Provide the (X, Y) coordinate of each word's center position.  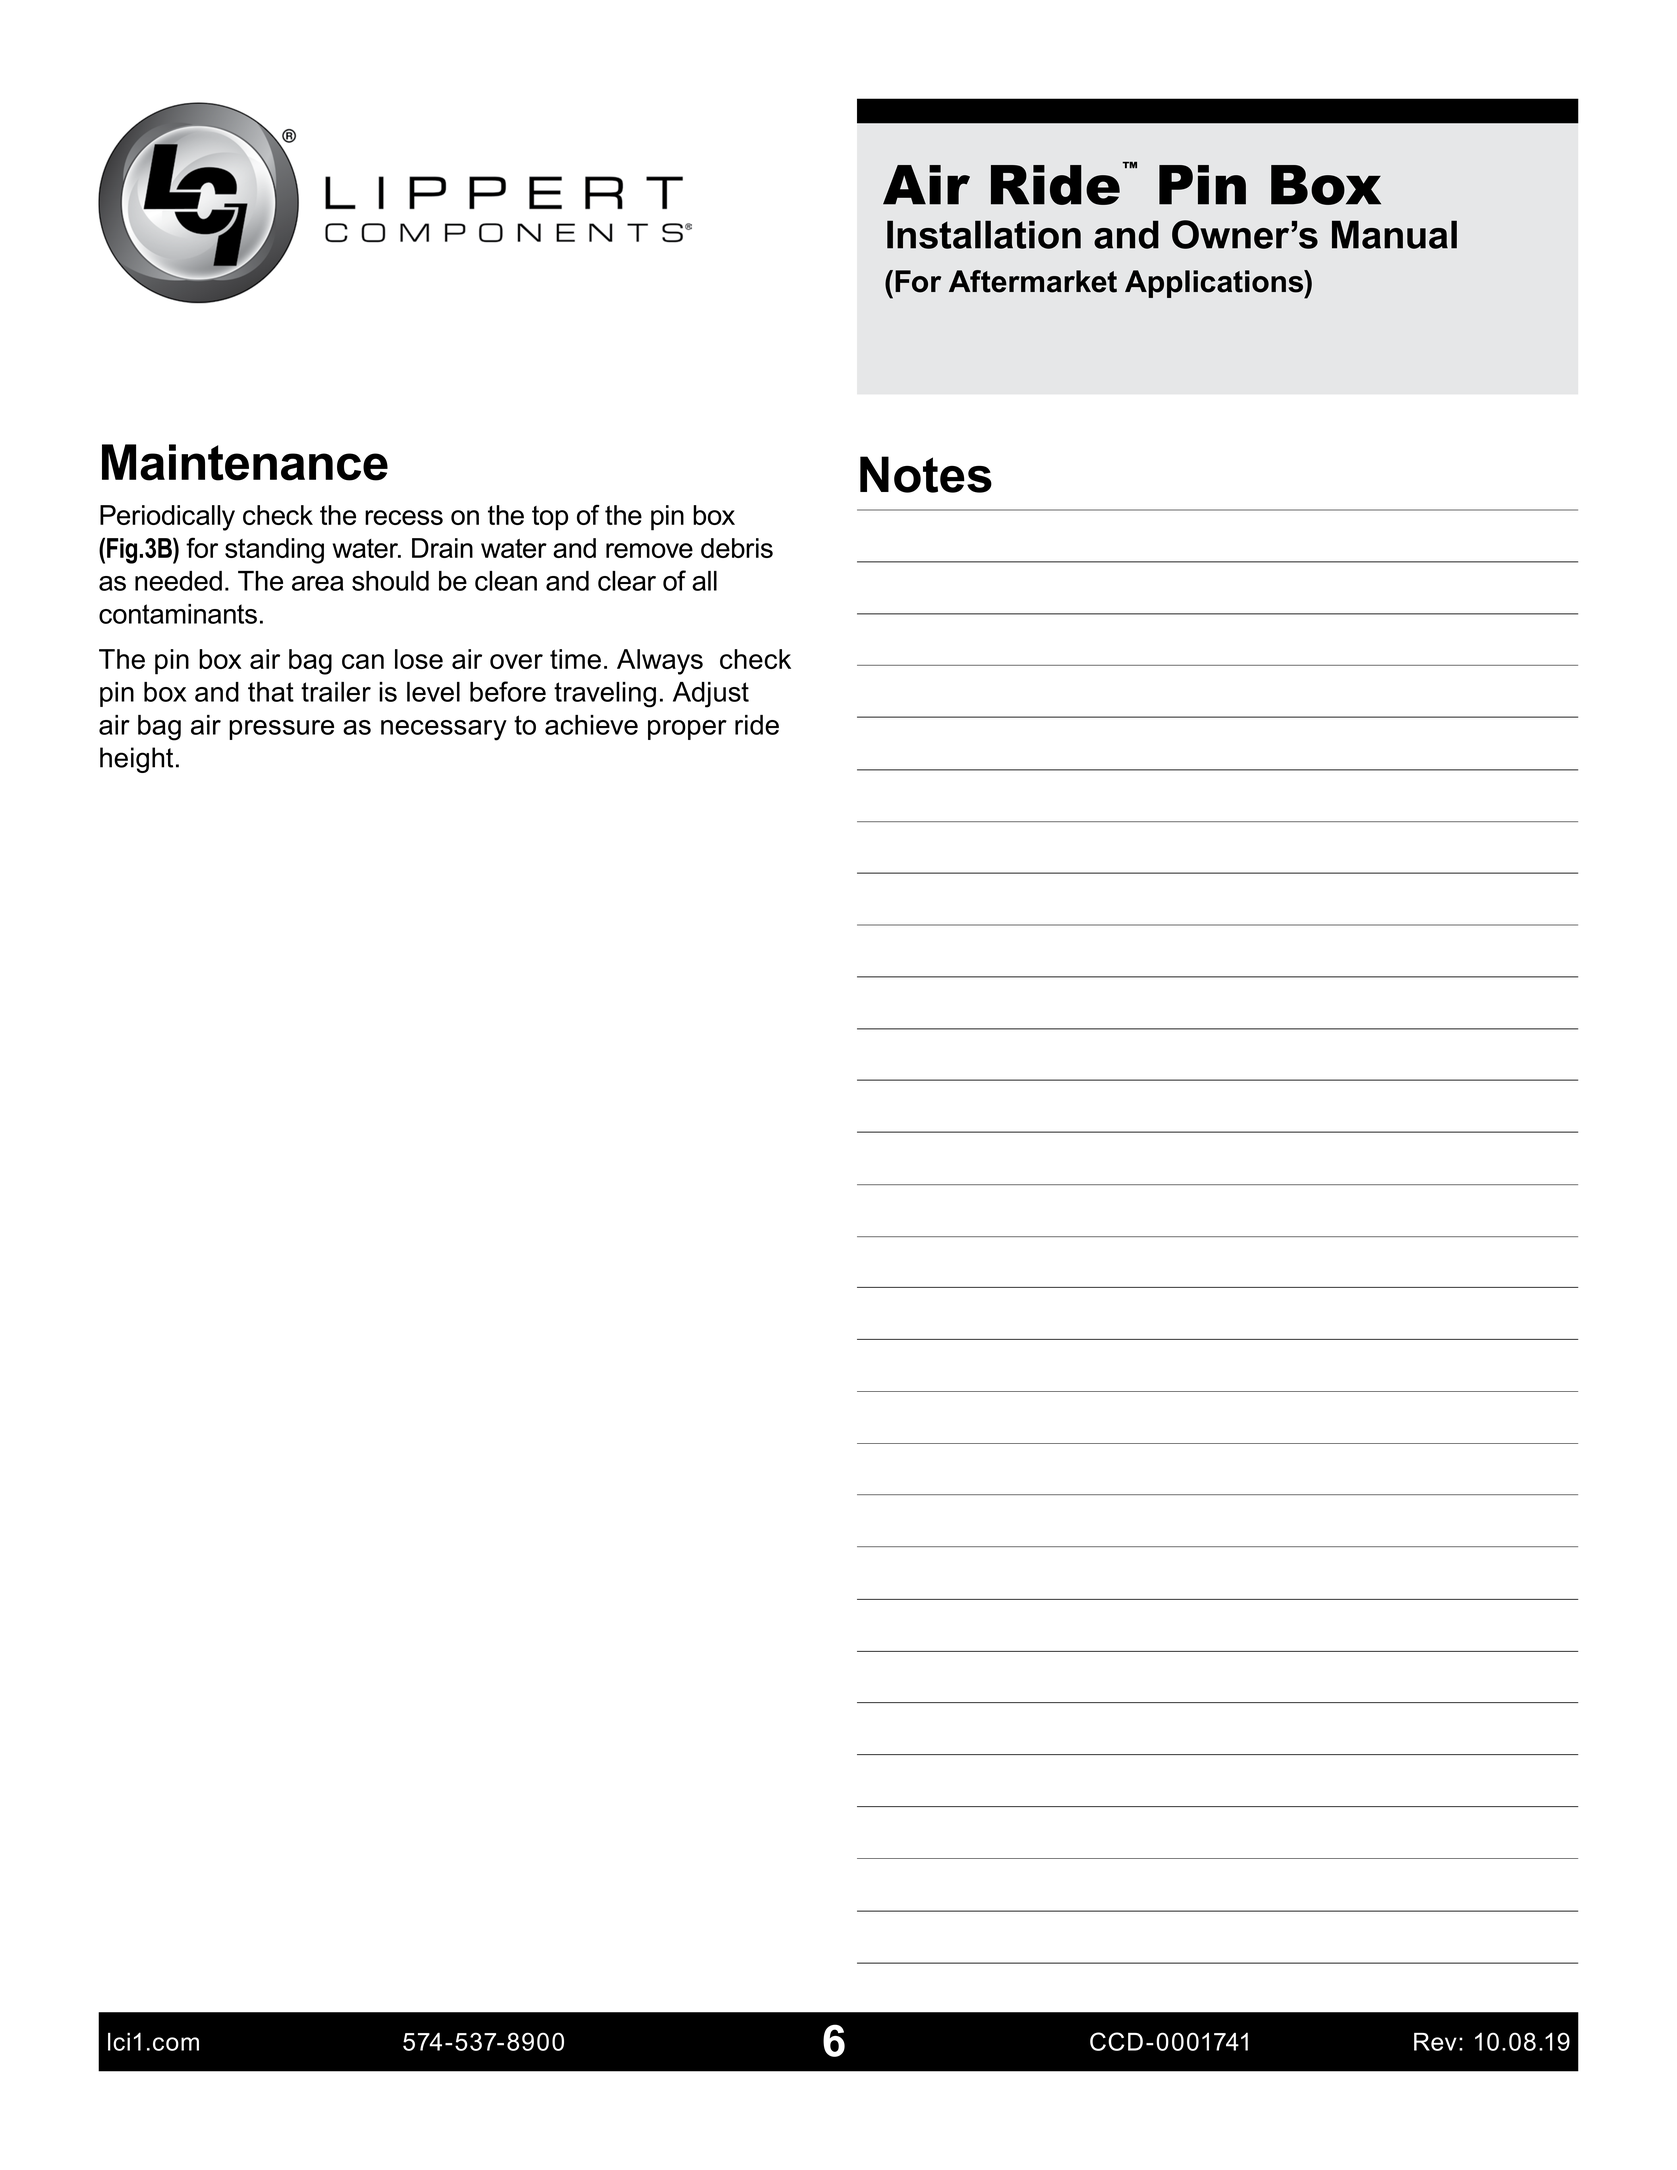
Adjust (711, 695)
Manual (1394, 234)
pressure (281, 730)
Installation (984, 234)
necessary (444, 730)
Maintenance (245, 462)
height (136, 760)
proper (687, 730)
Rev (1435, 2042)
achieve (591, 725)
